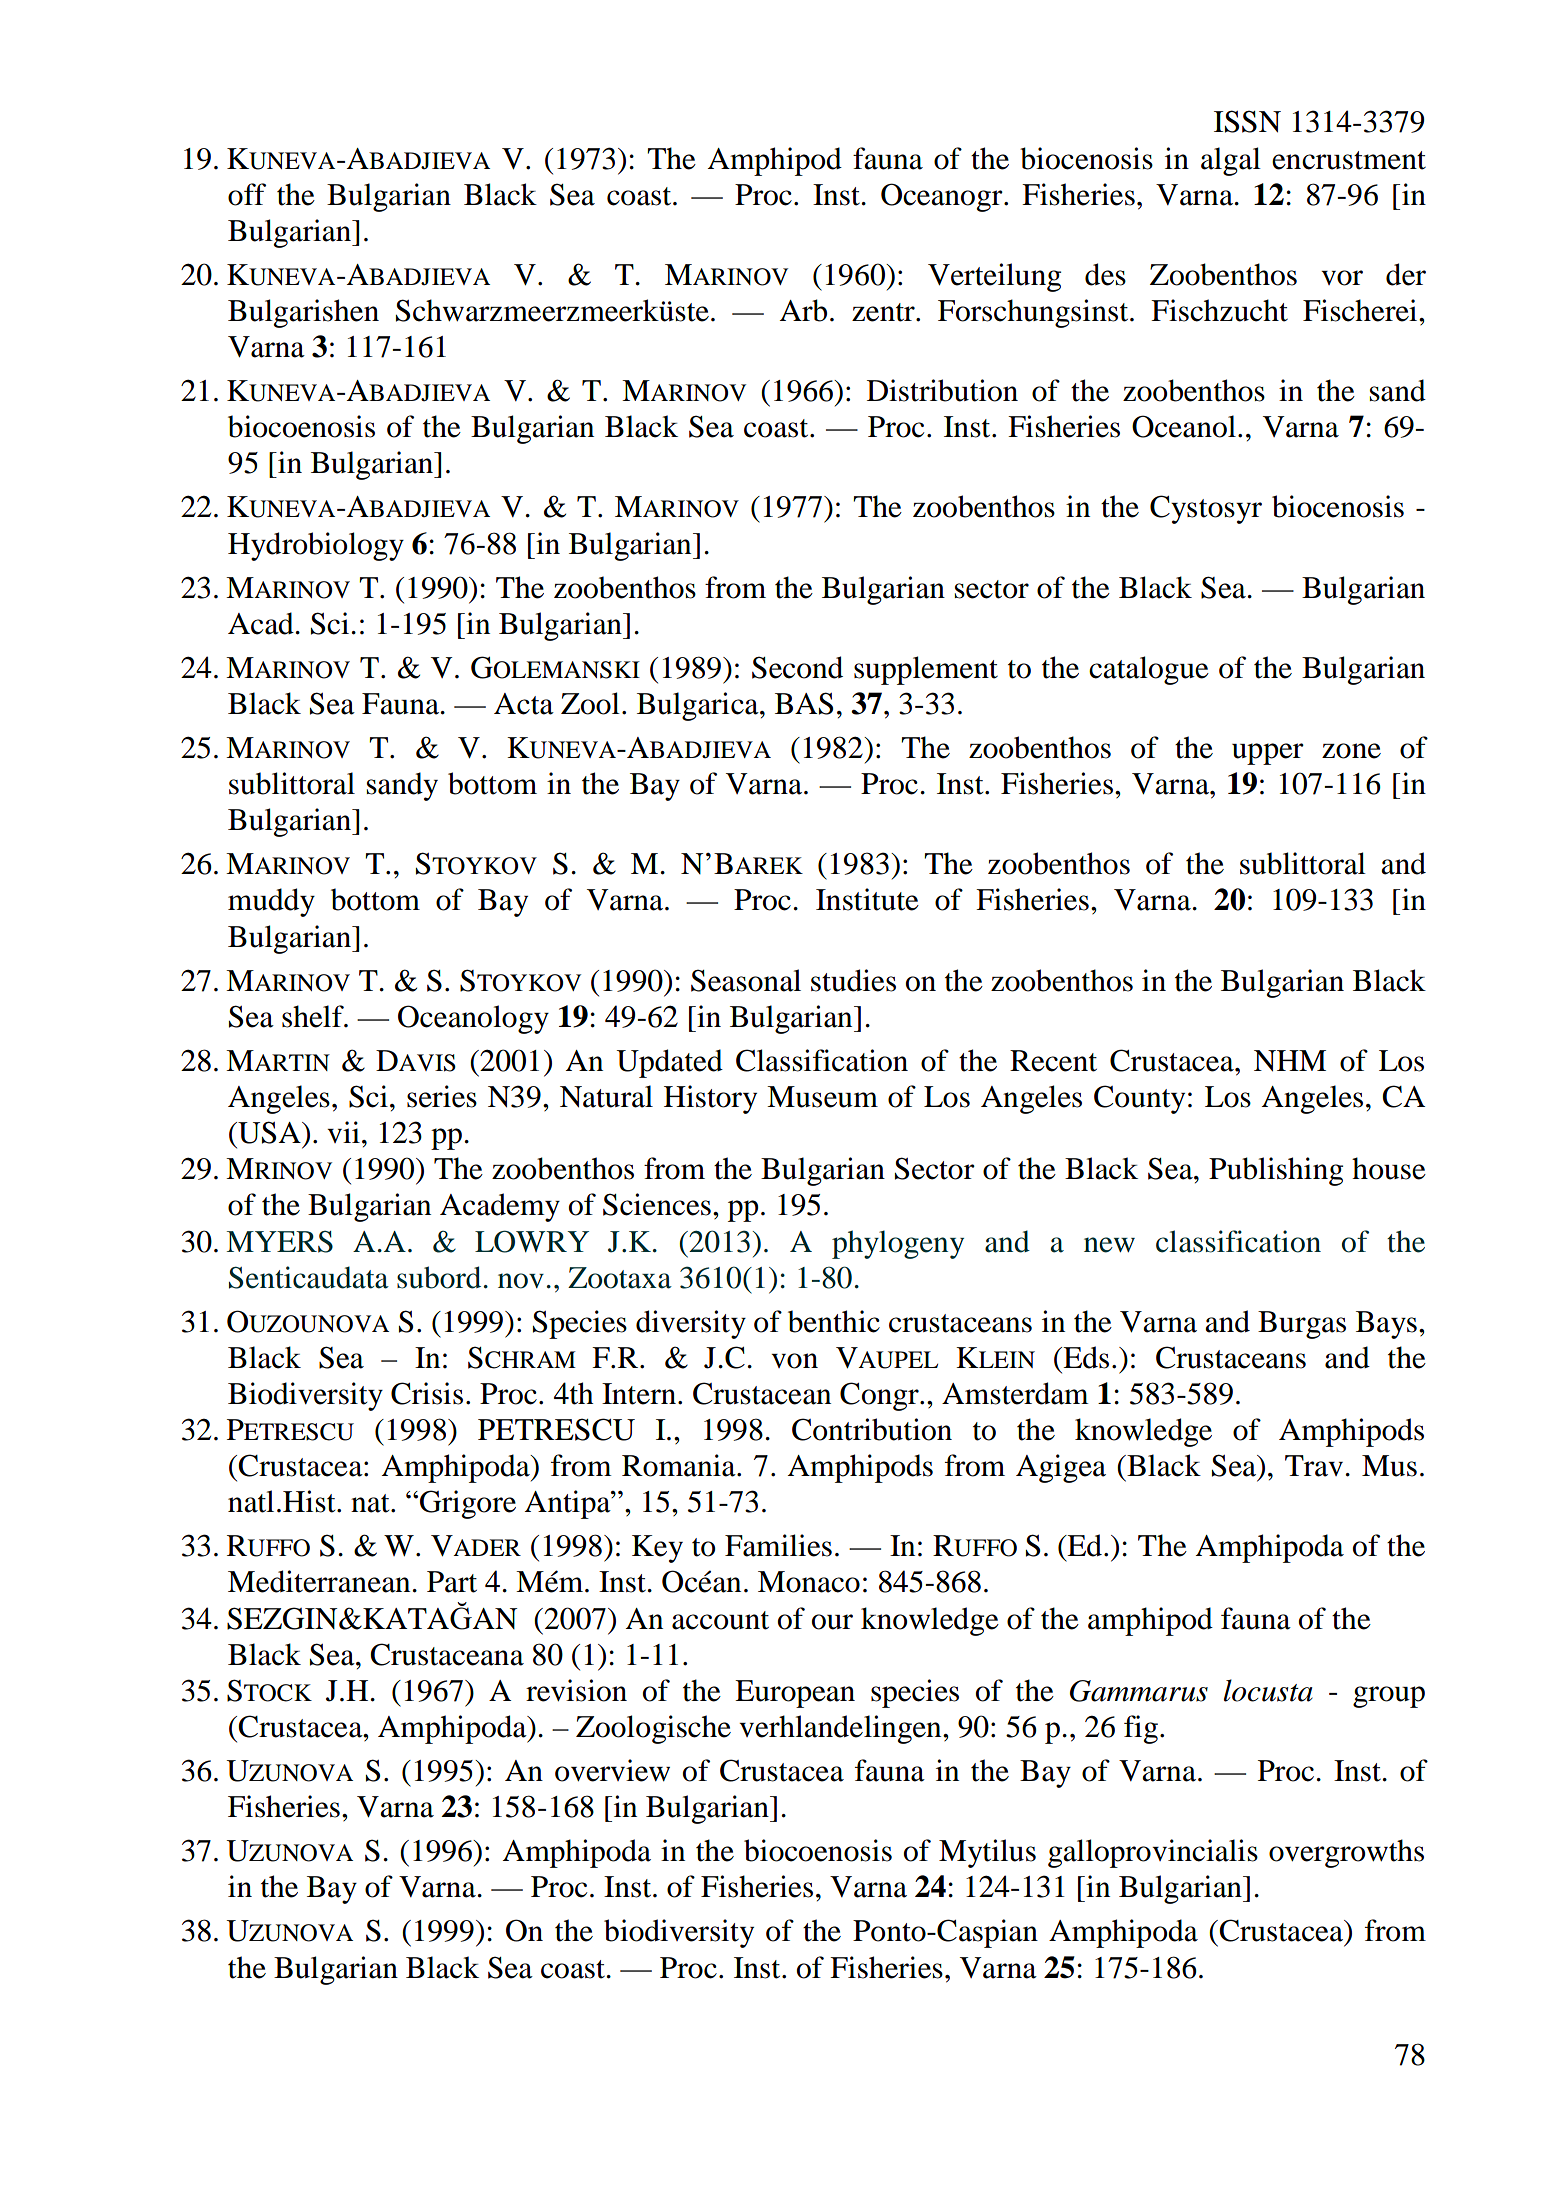  Describe the element at coordinates (795, 1694) in the screenshot. I see `European` at that location.
